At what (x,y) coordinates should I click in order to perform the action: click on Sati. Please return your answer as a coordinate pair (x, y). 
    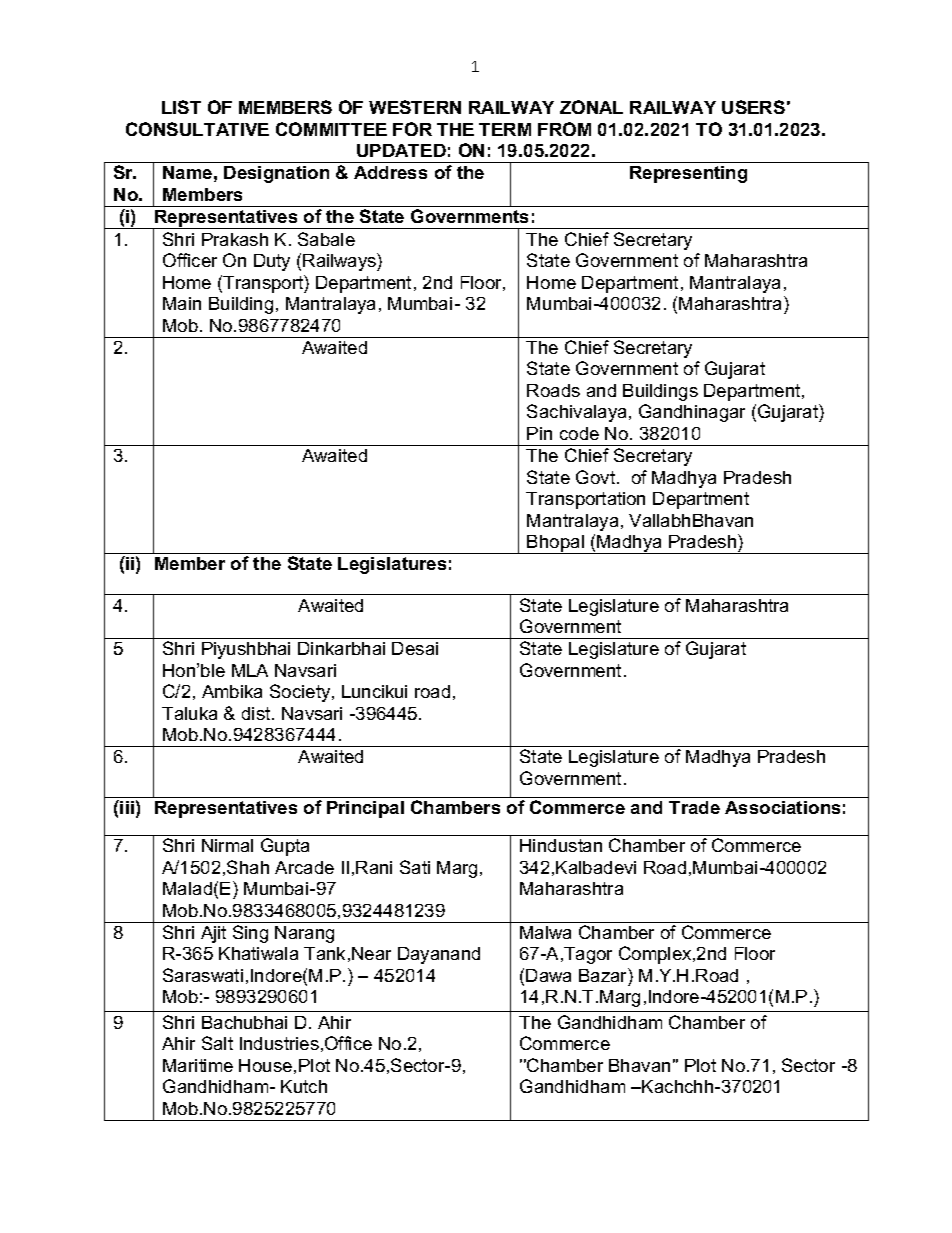
    Looking at the image, I should click on (415, 867).
